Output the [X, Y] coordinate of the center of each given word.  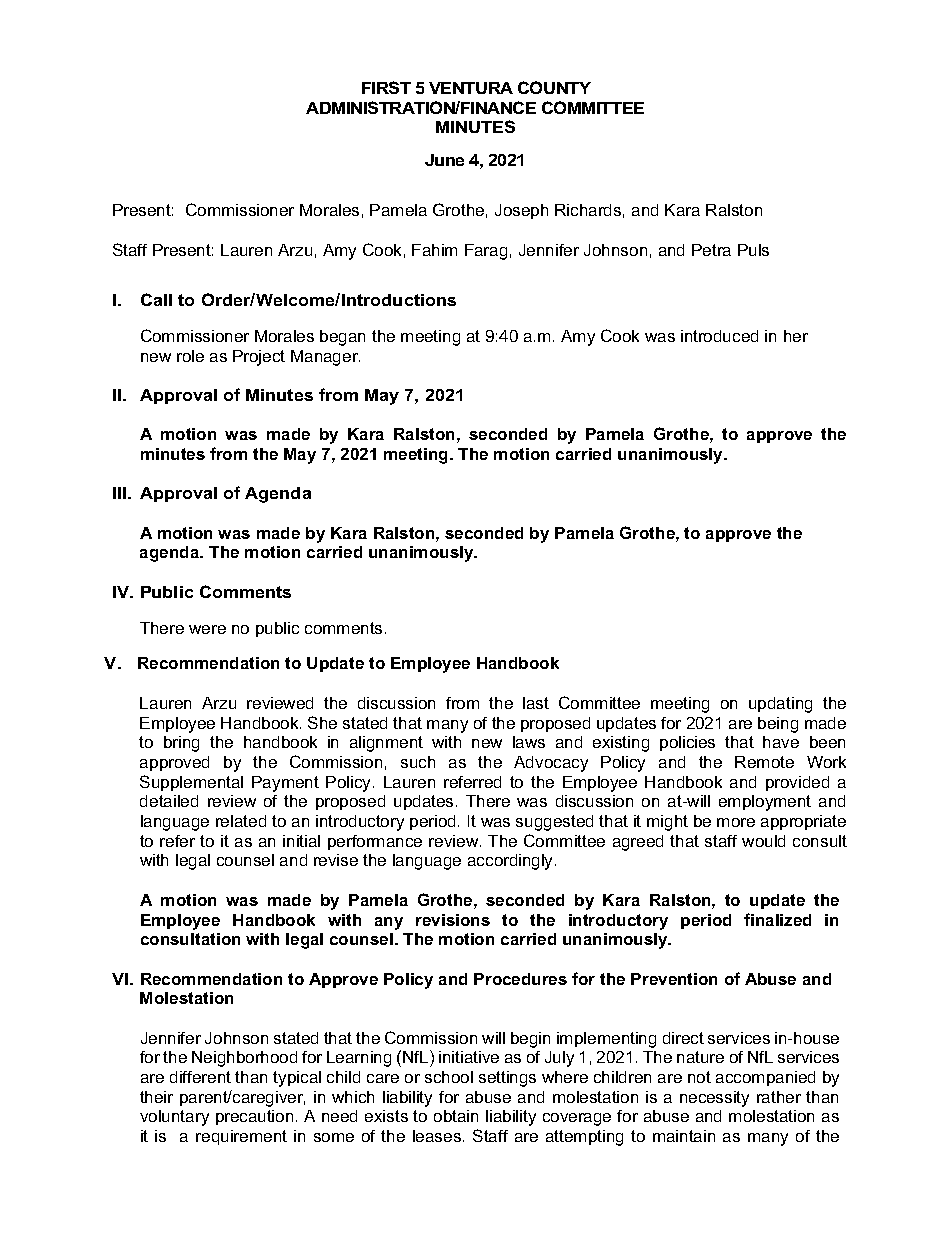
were [207, 629]
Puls [753, 250]
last [536, 703]
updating [780, 705]
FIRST [386, 87]
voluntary [174, 1118]
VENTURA [471, 88]
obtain [456, 1116]
